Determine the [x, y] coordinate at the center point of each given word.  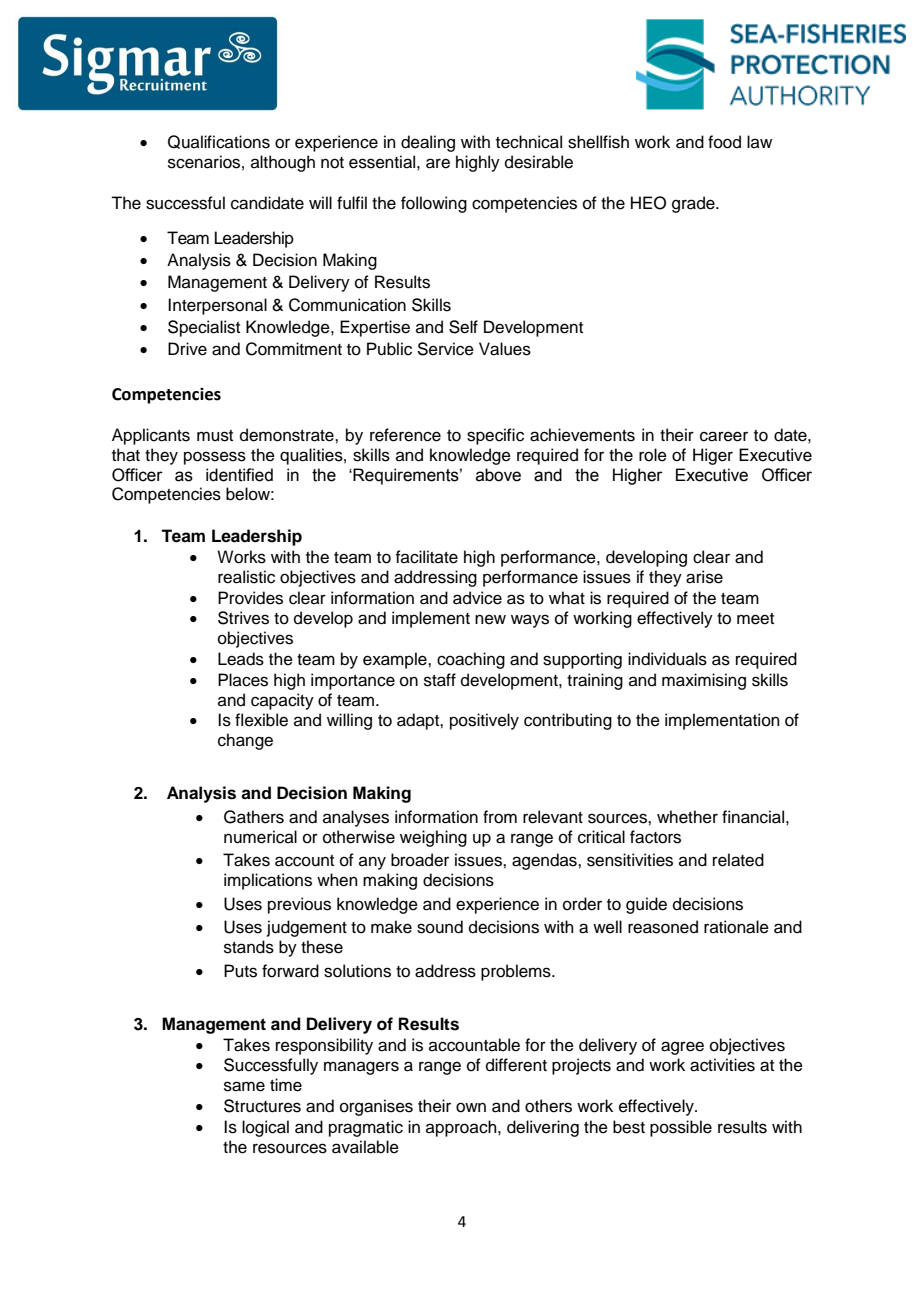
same [244, 1086]
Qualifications [219, 142]
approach [462, 1128]
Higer [713, 456]
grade [694, 204]
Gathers [254, 817]
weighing [433, 838]
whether [687, 817]
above [498, 475]
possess [215, 458]
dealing [428, 143]
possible [681, 1128]
